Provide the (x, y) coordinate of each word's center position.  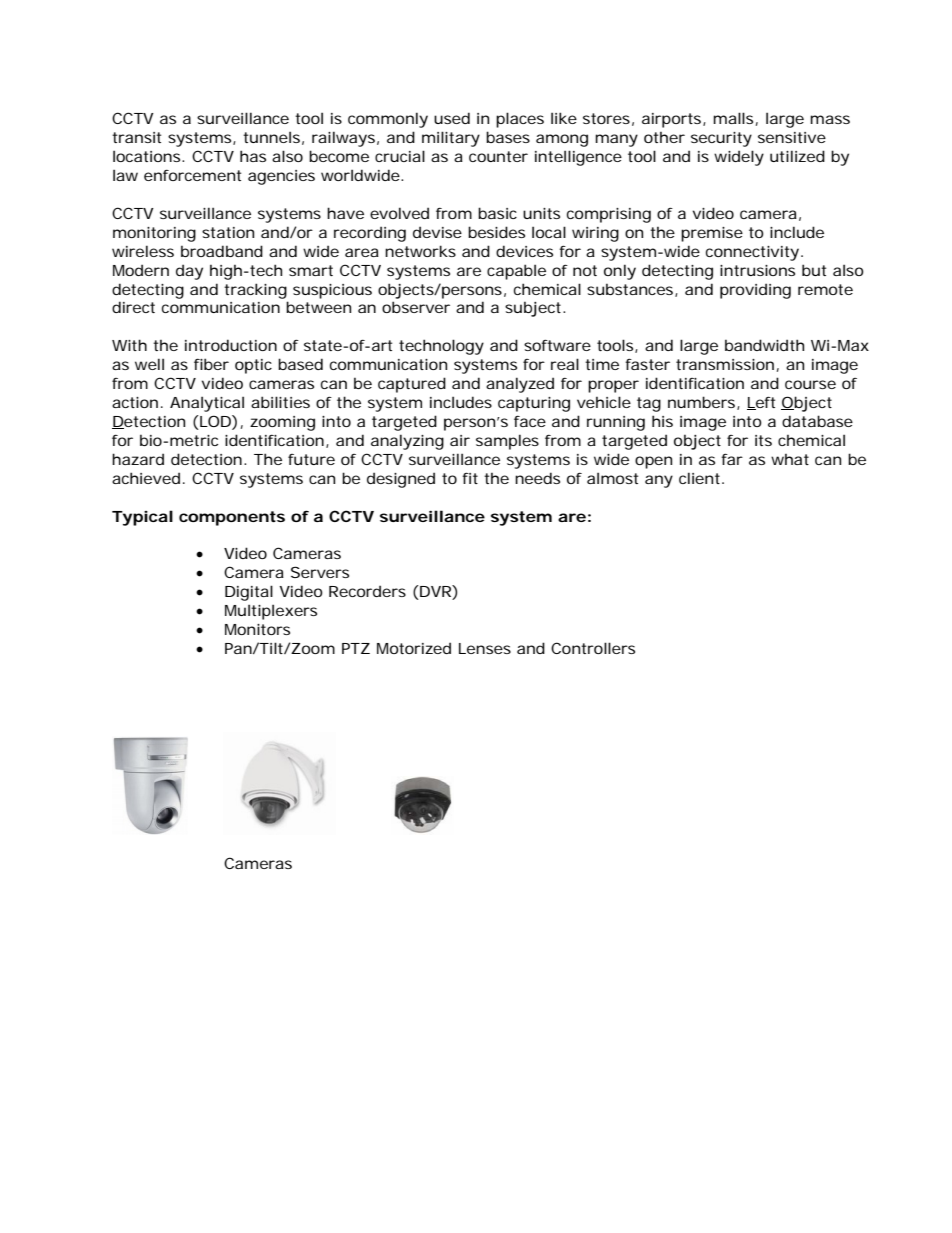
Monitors (257, 629)
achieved (146, 478)
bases (508, 137)
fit (470, 478)
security (721, 139)
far (732, 459)
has (253, 156)
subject (535, 309)
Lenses (485, 648)
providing (755, 291)
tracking (255, 291)
